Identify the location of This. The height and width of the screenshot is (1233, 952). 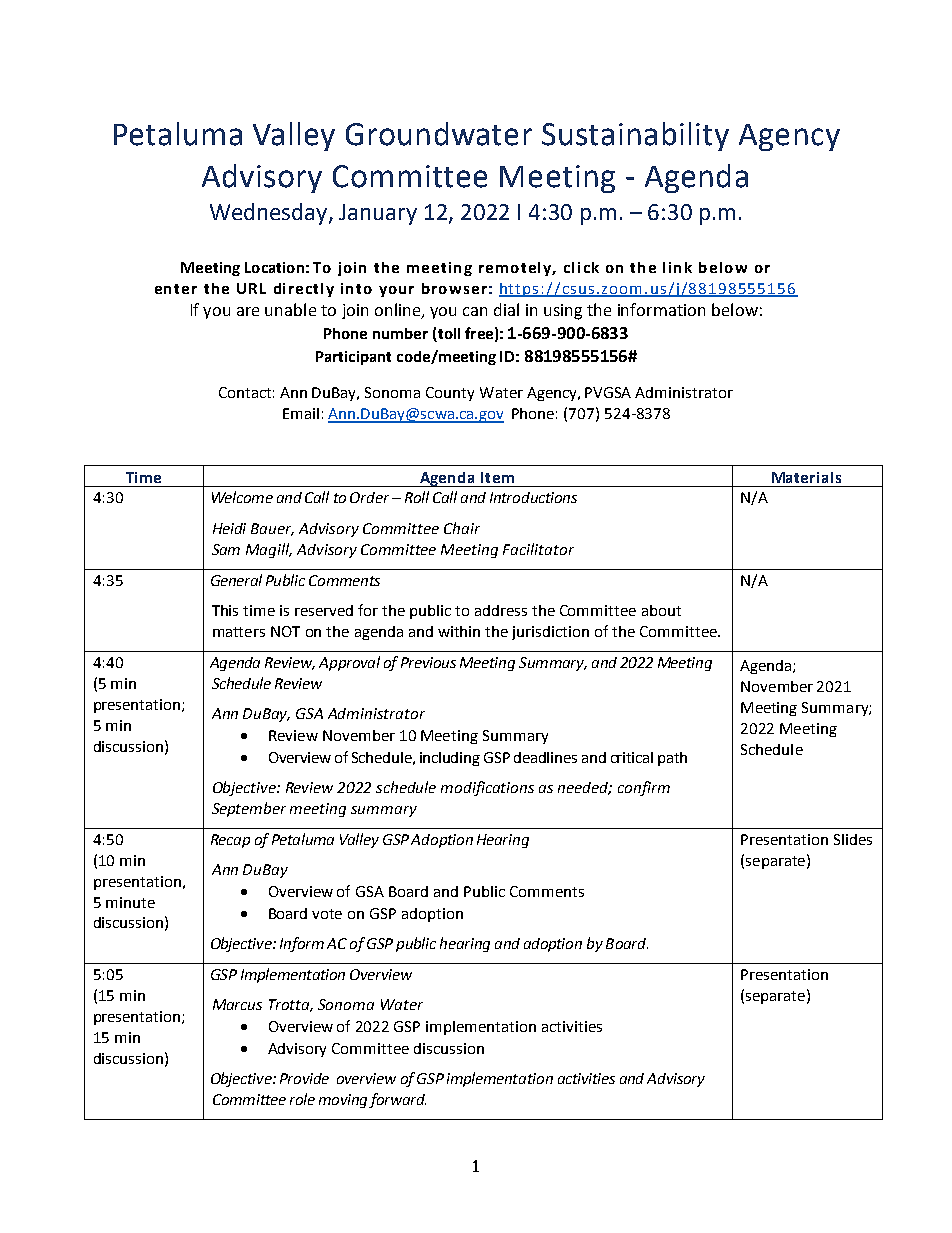
(225, 610).
